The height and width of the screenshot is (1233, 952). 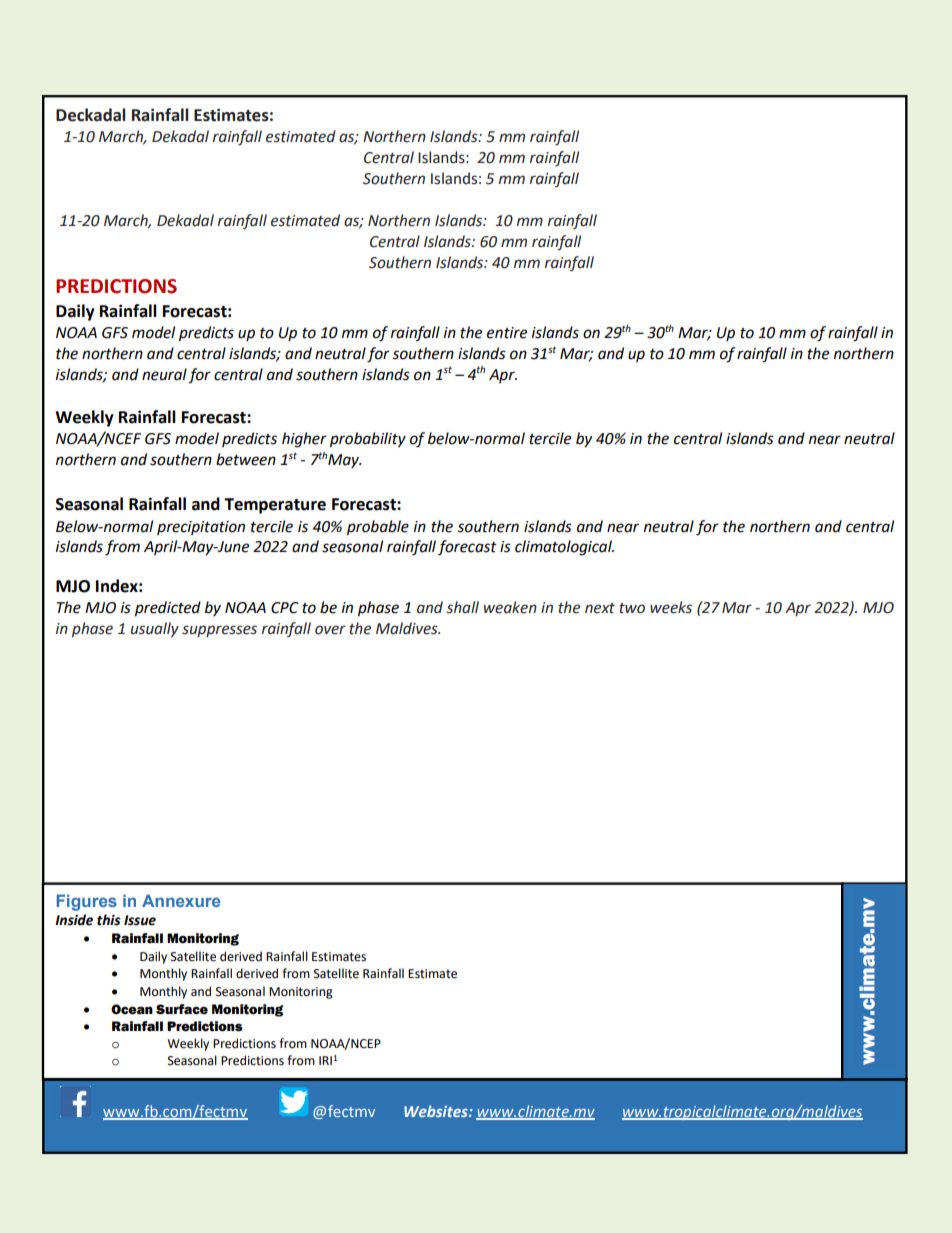 What do you see at coordinates (164, 374) in the screenshot?
I see `neural` at bounding box center [164, 374].
